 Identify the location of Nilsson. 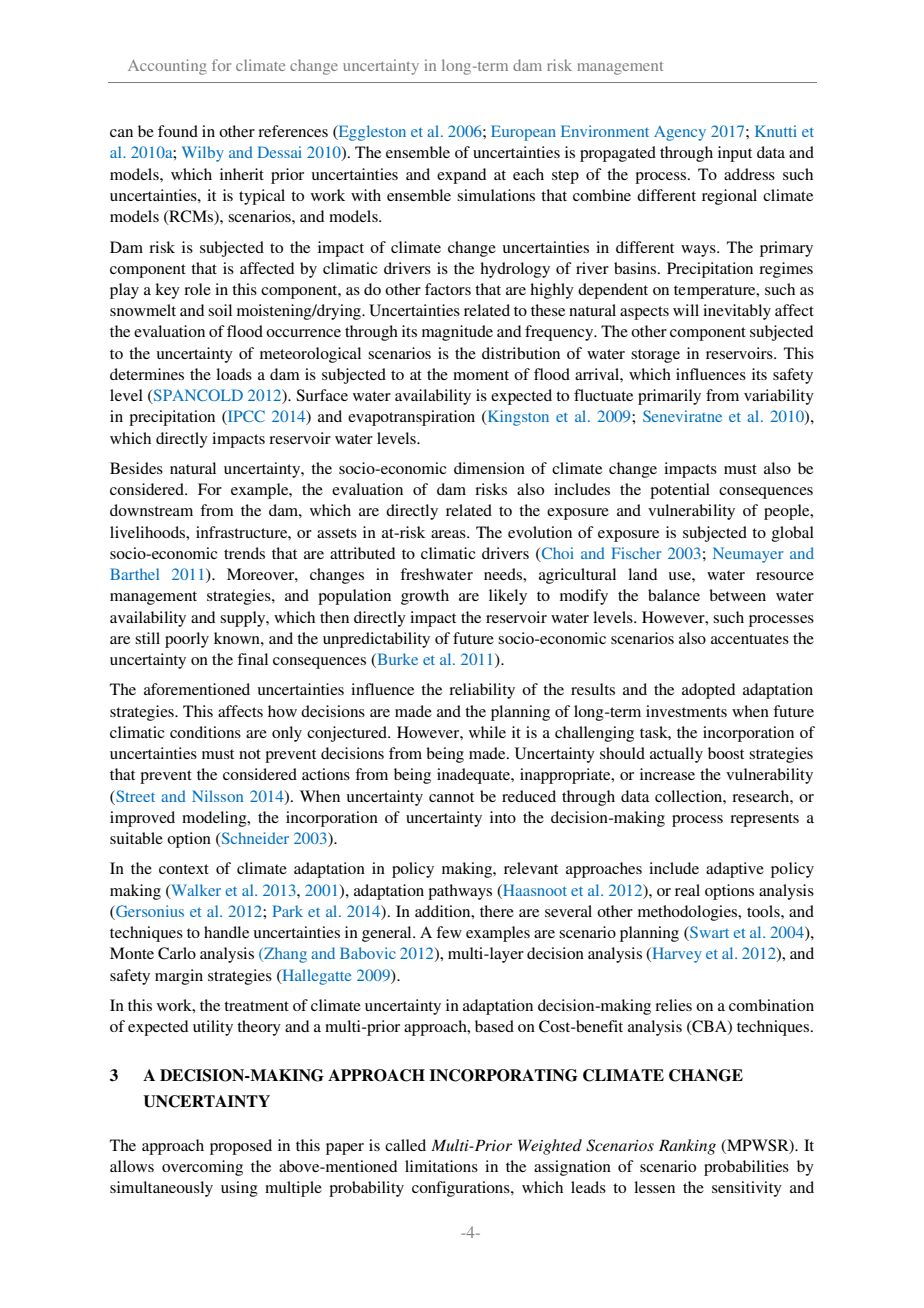
(217, 796).
